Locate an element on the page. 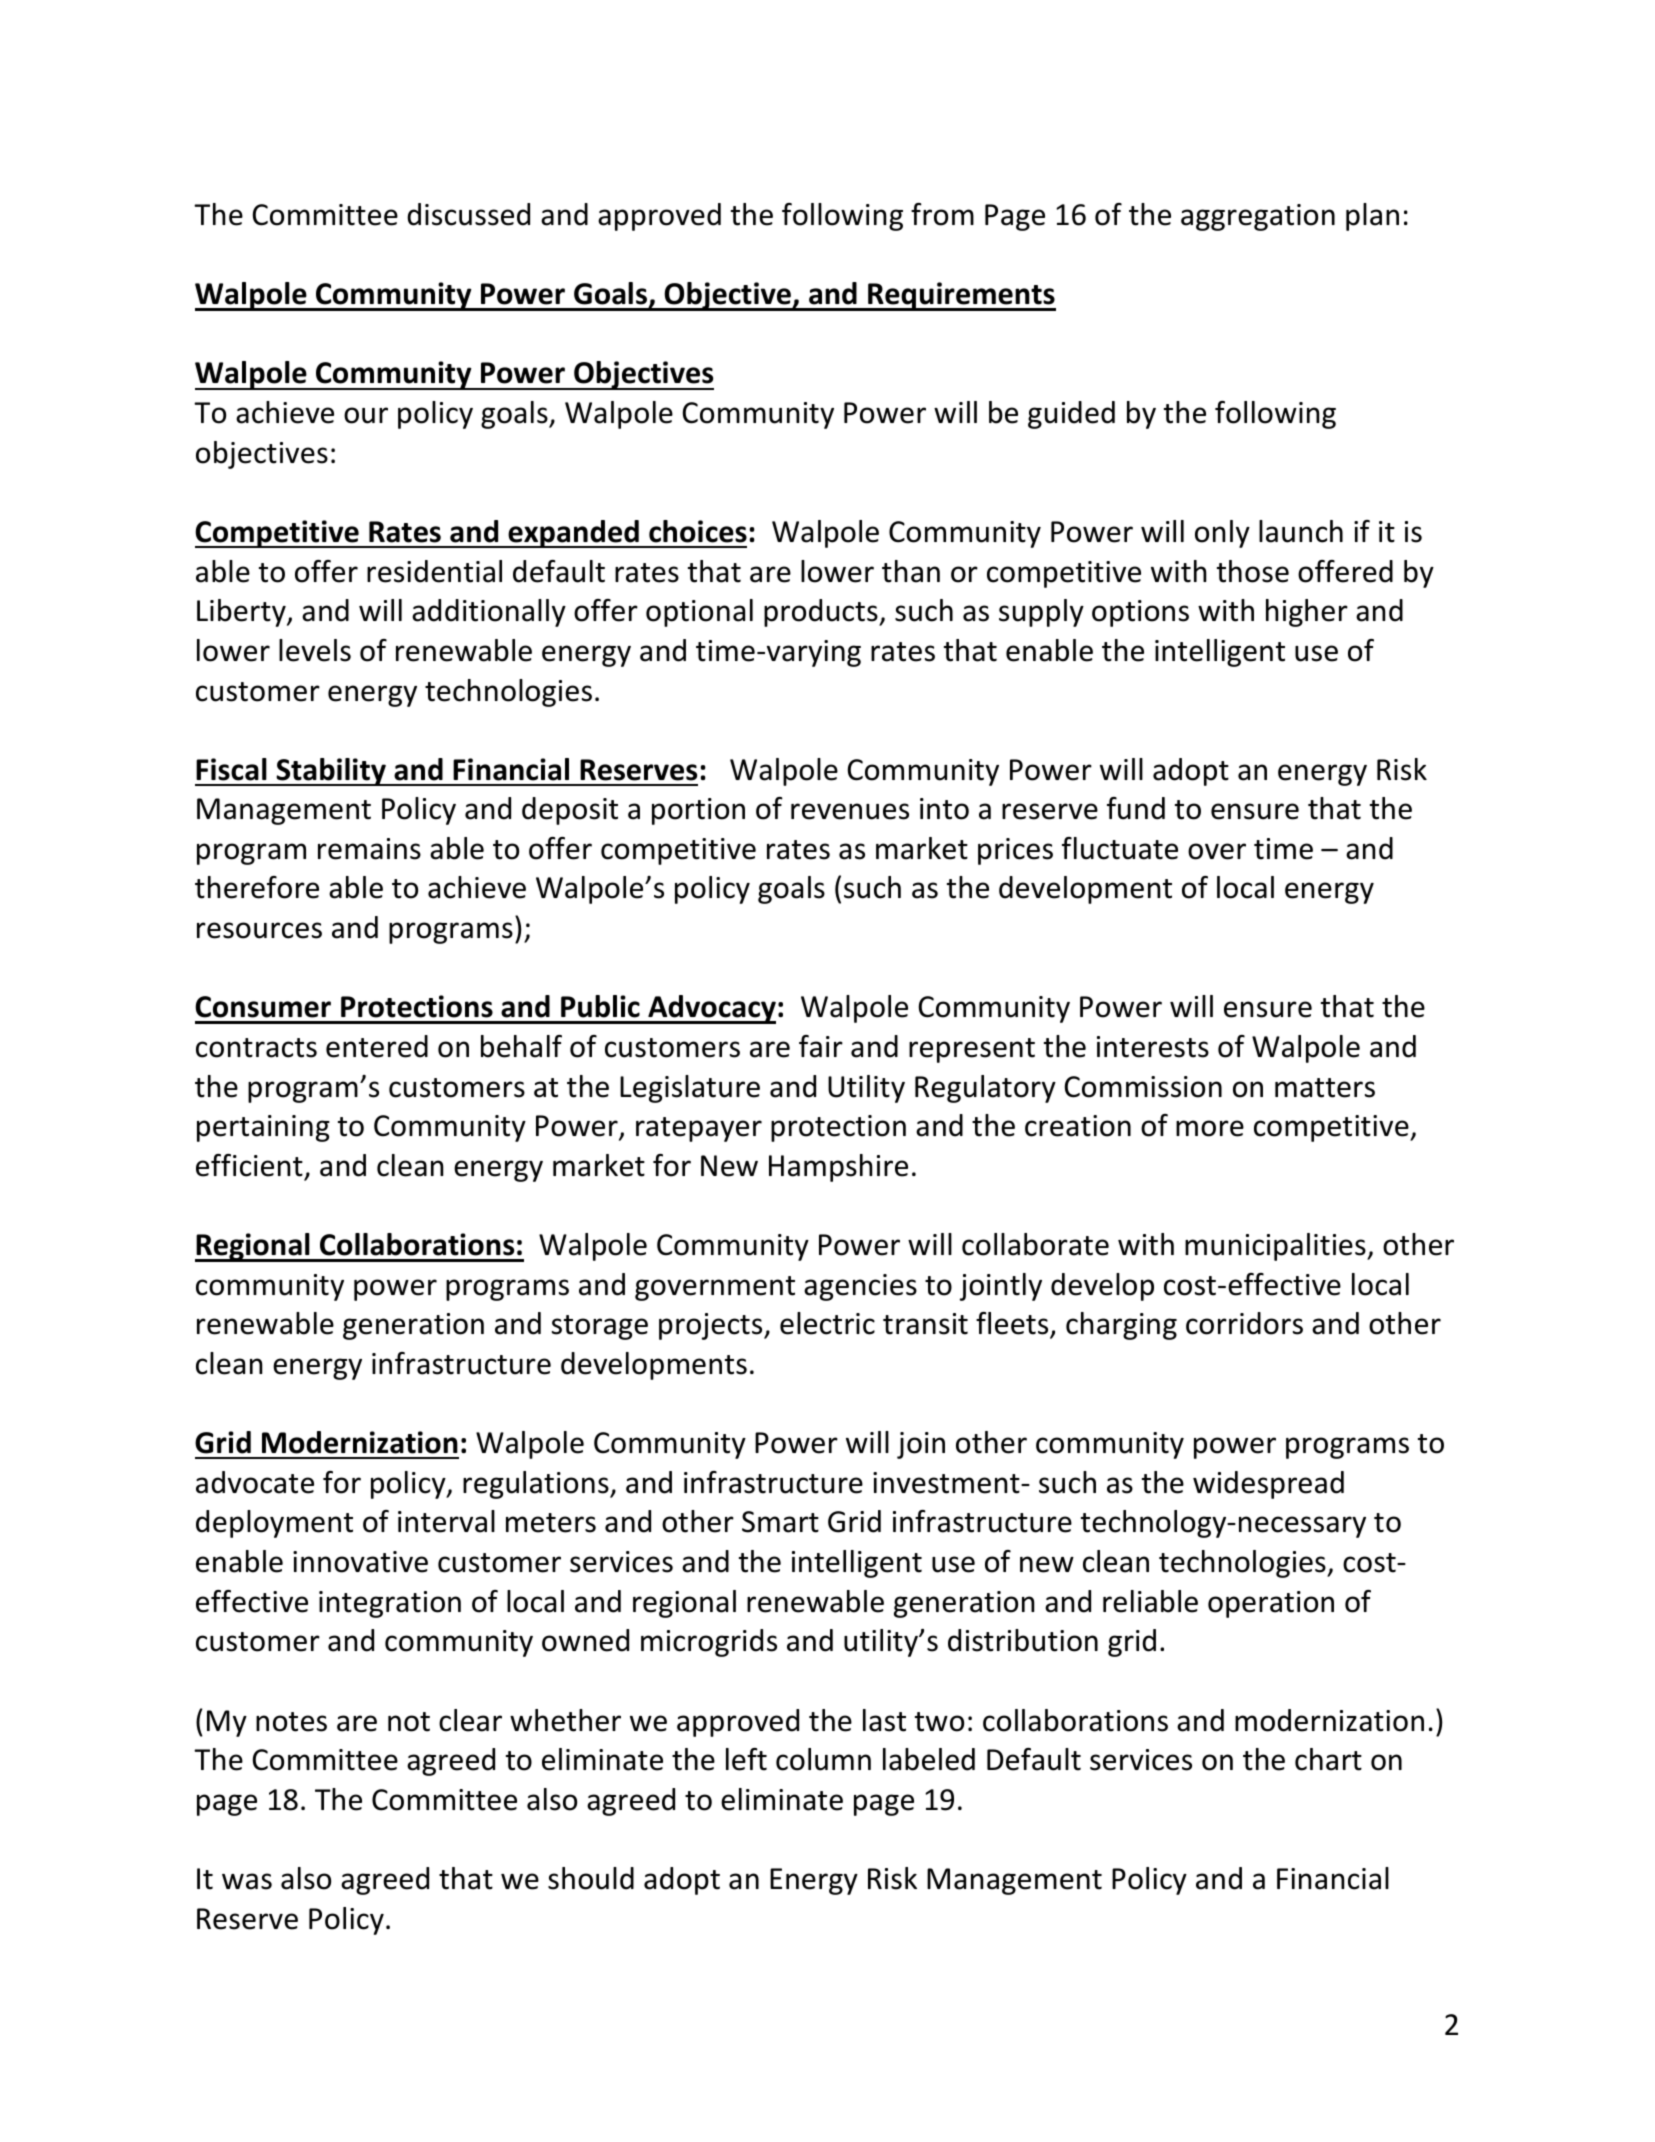  fair is located at coordinates (821, 1046).
